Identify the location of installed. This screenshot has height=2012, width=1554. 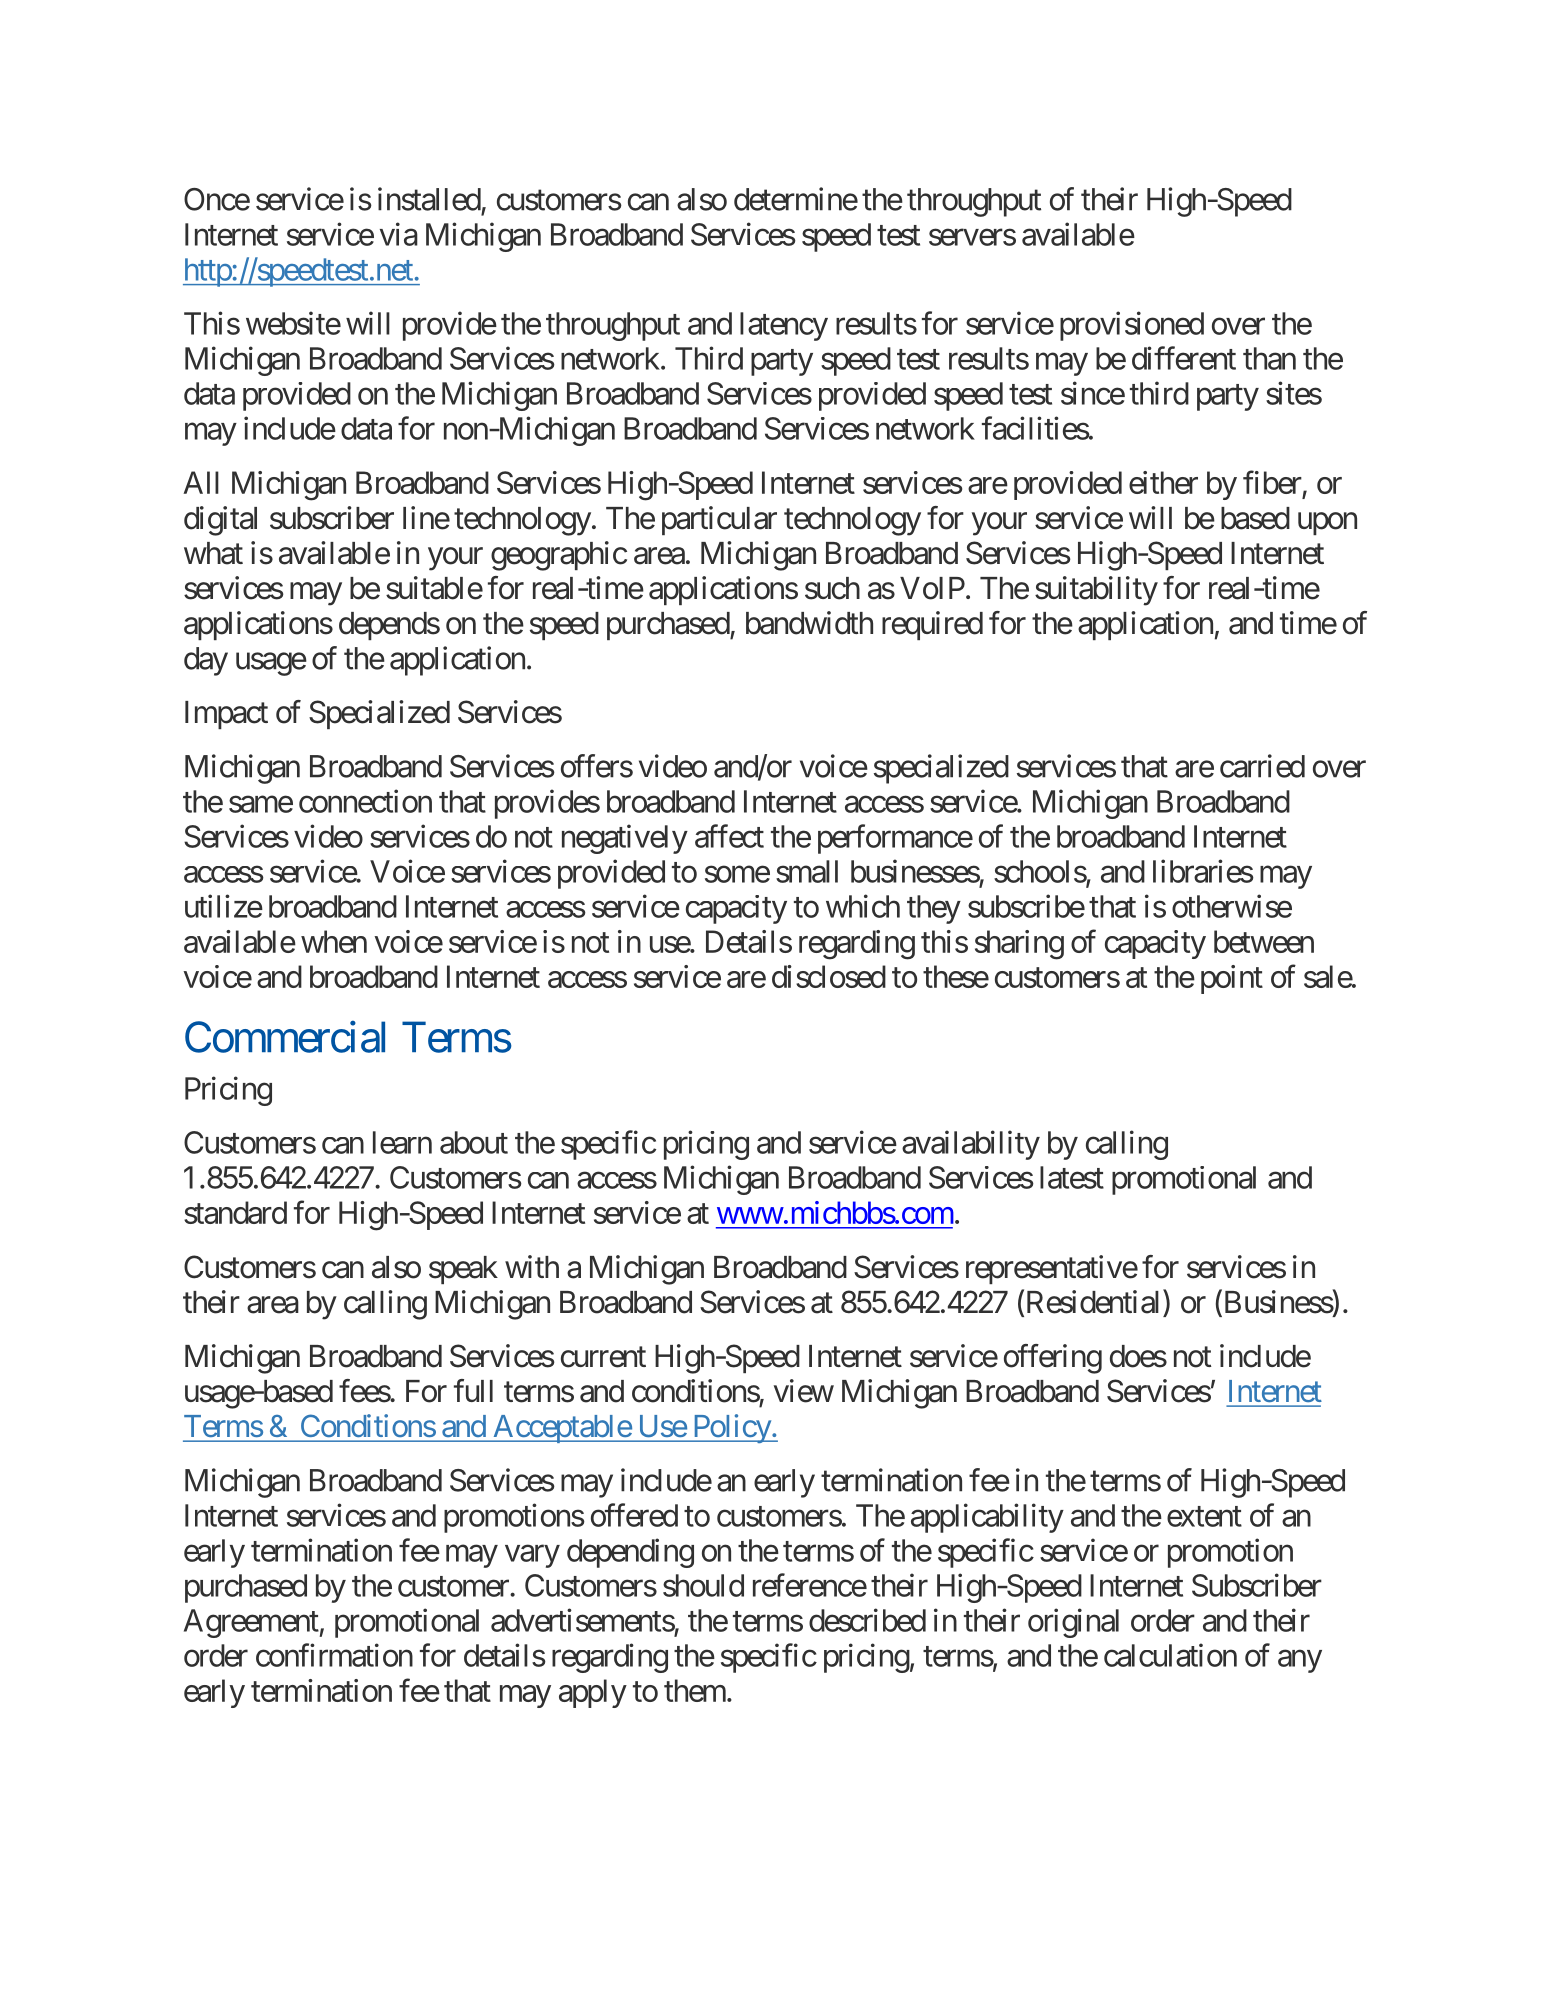
(429, 199).
